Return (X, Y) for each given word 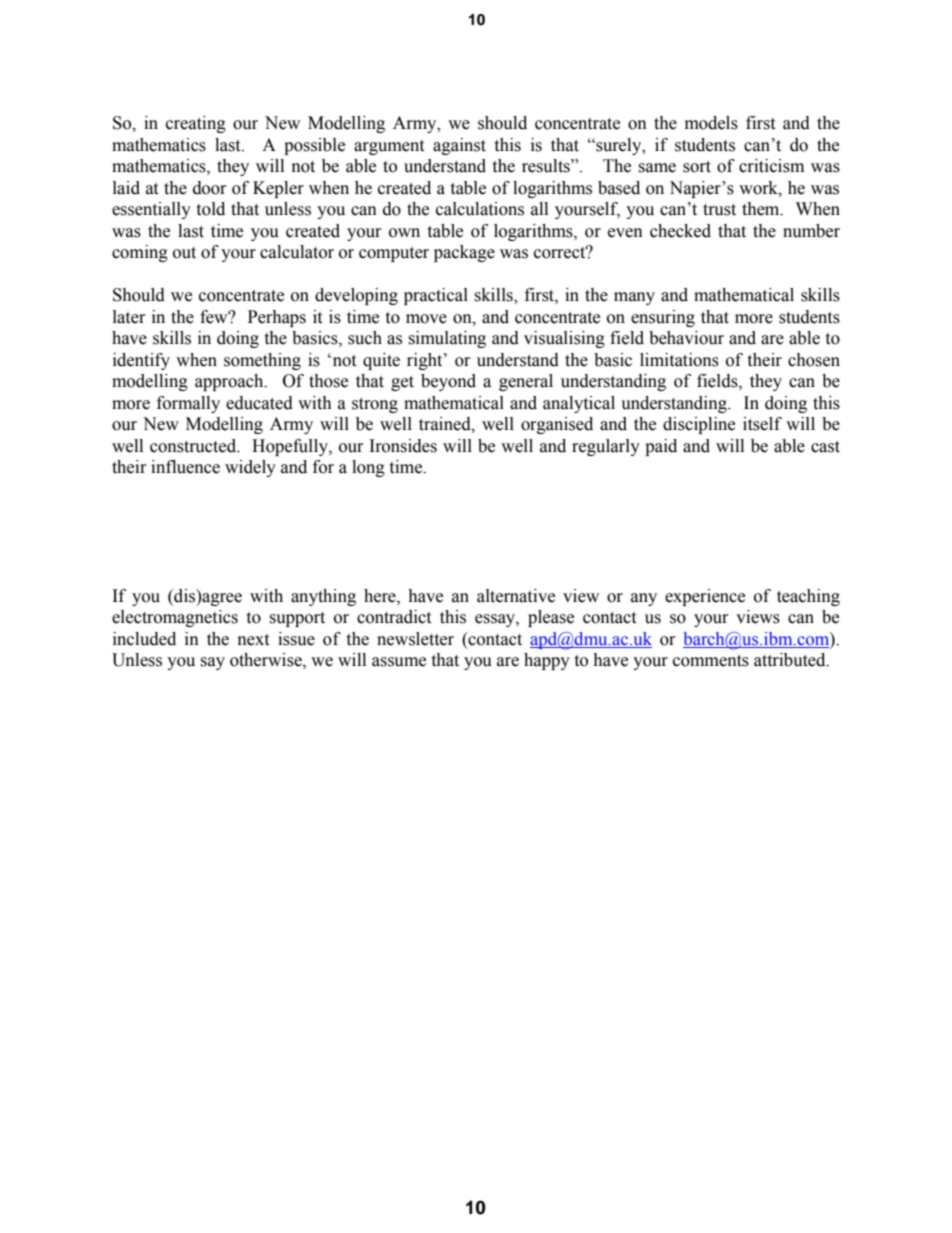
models (711, 123)
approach (230, 382)
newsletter (415, 639)
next (253, 640)
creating (196, 124)
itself (762, 424)
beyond (448, 382)
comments (711, 661)
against (459, 146)
